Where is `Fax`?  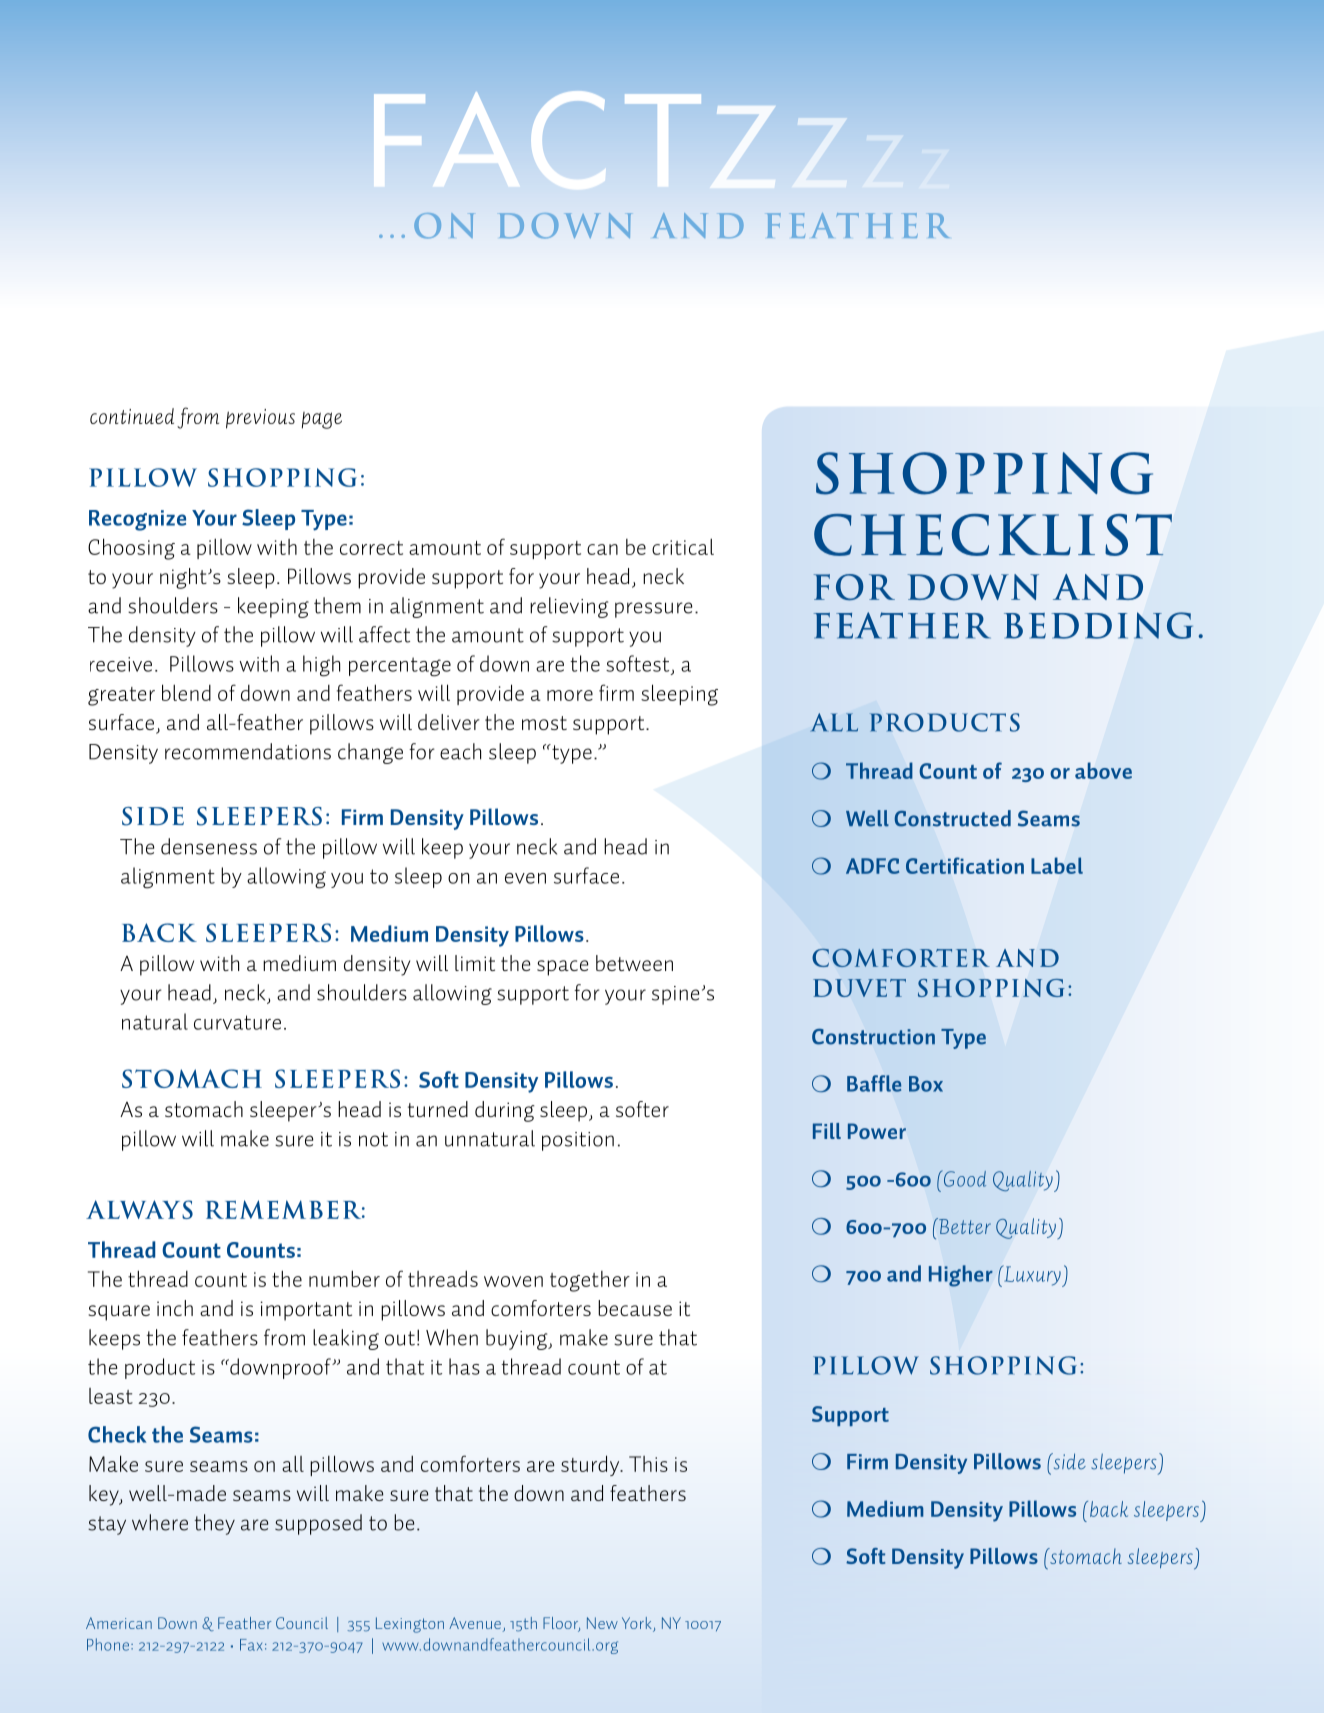
Fax is located at coordinates (251, 1645).
